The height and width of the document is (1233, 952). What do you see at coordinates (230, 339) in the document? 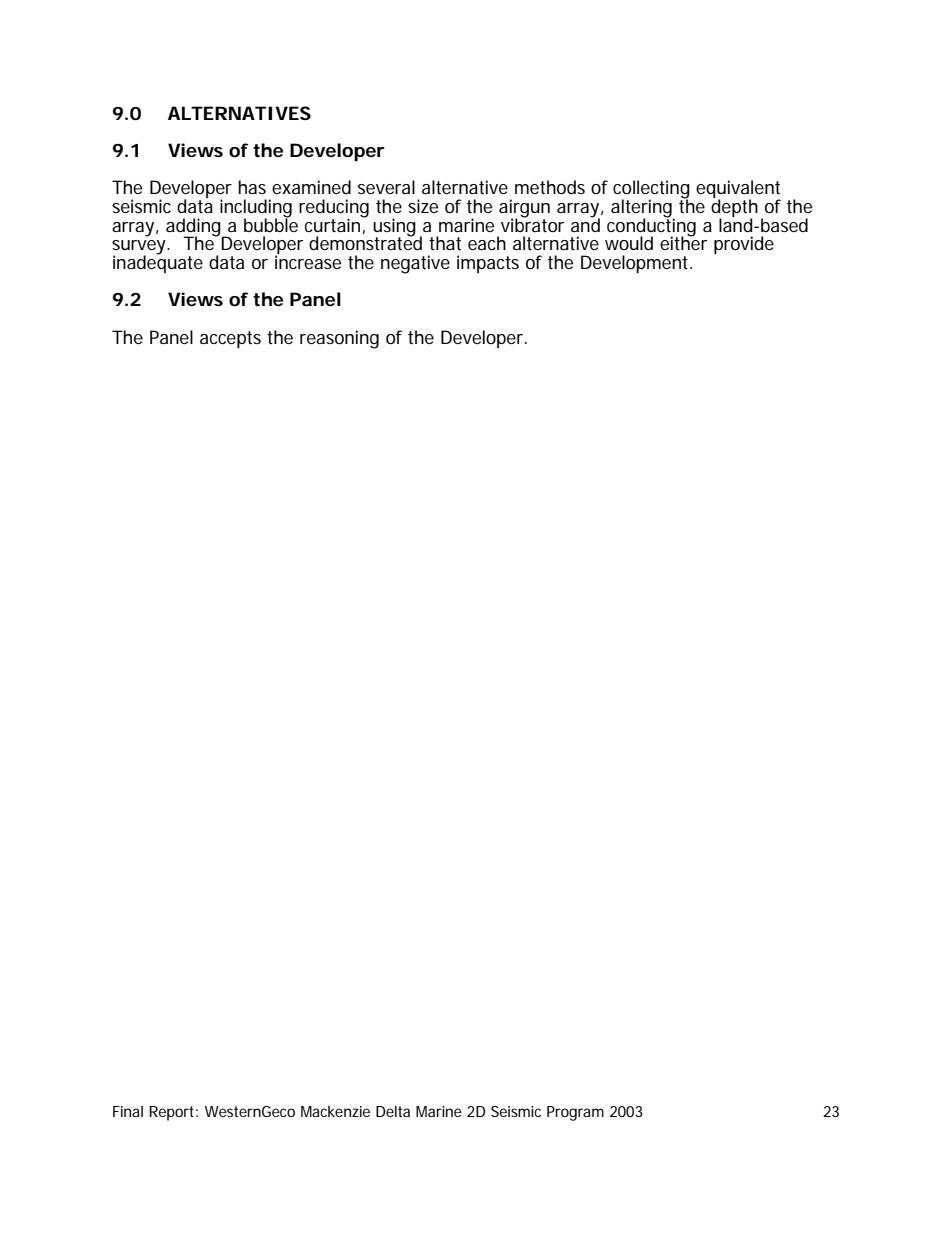
I see `accepts` at bounding box center [230, 339].
